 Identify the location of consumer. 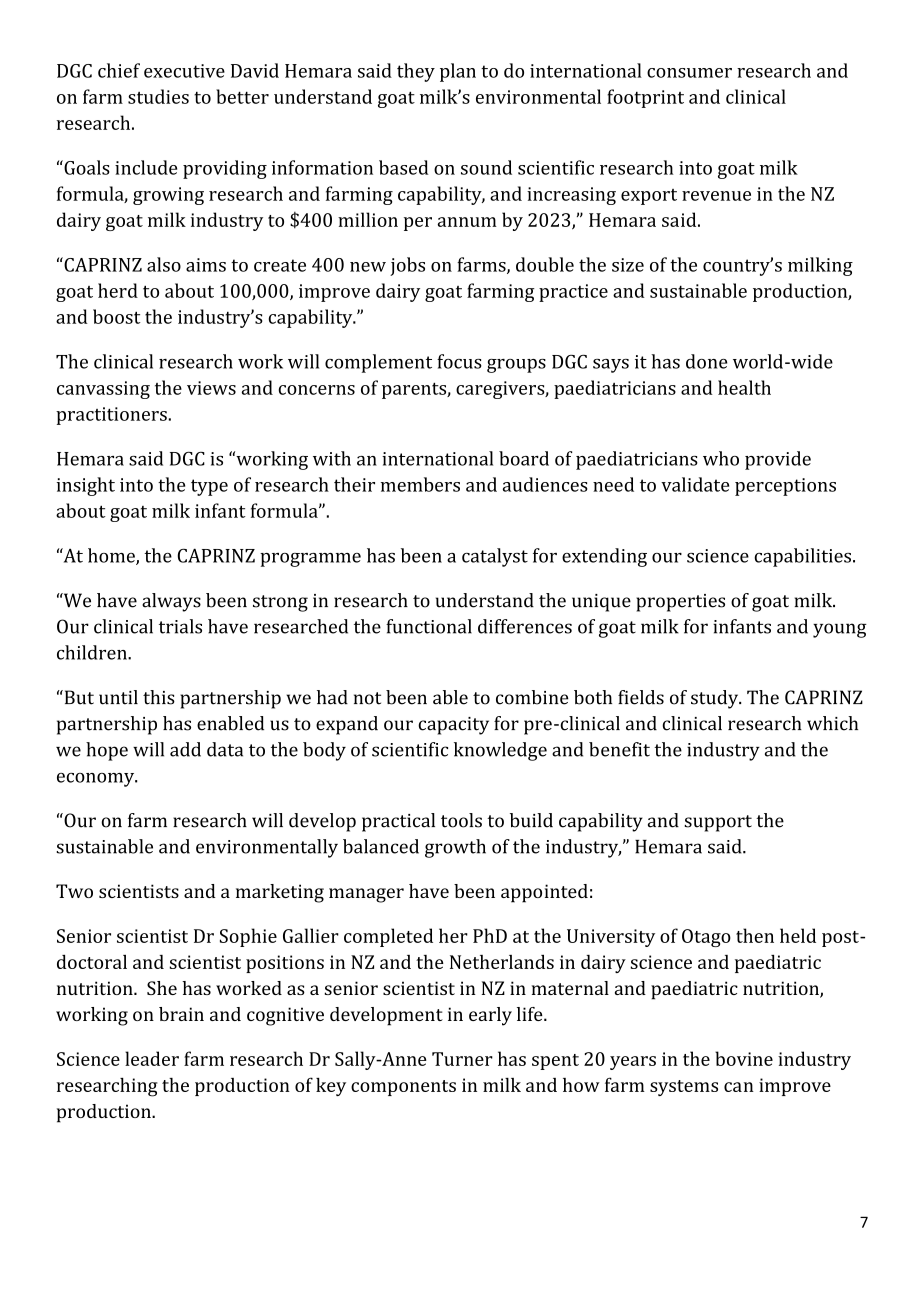
(689, 73).
